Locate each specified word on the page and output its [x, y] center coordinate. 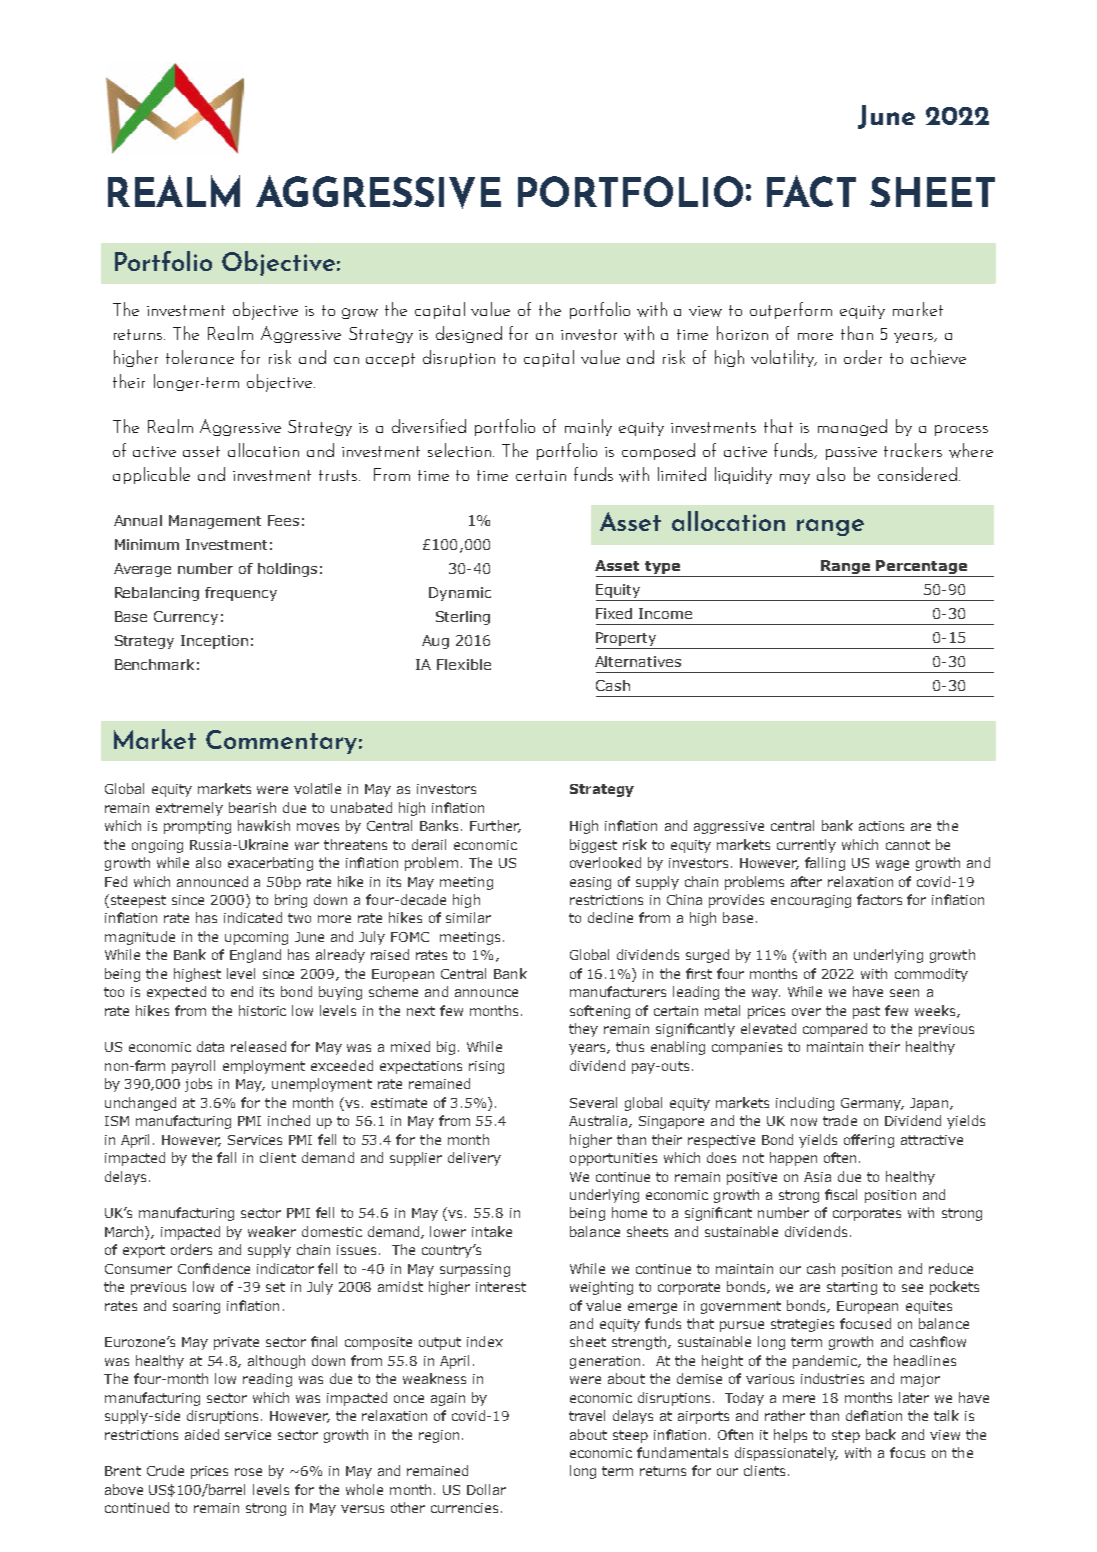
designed [469, 334]
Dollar [486, 1489]
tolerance [200, 357]
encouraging [811, 901]
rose [248, 1472]
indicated [253, 917]
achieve [938, 357]
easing [590, 883]
